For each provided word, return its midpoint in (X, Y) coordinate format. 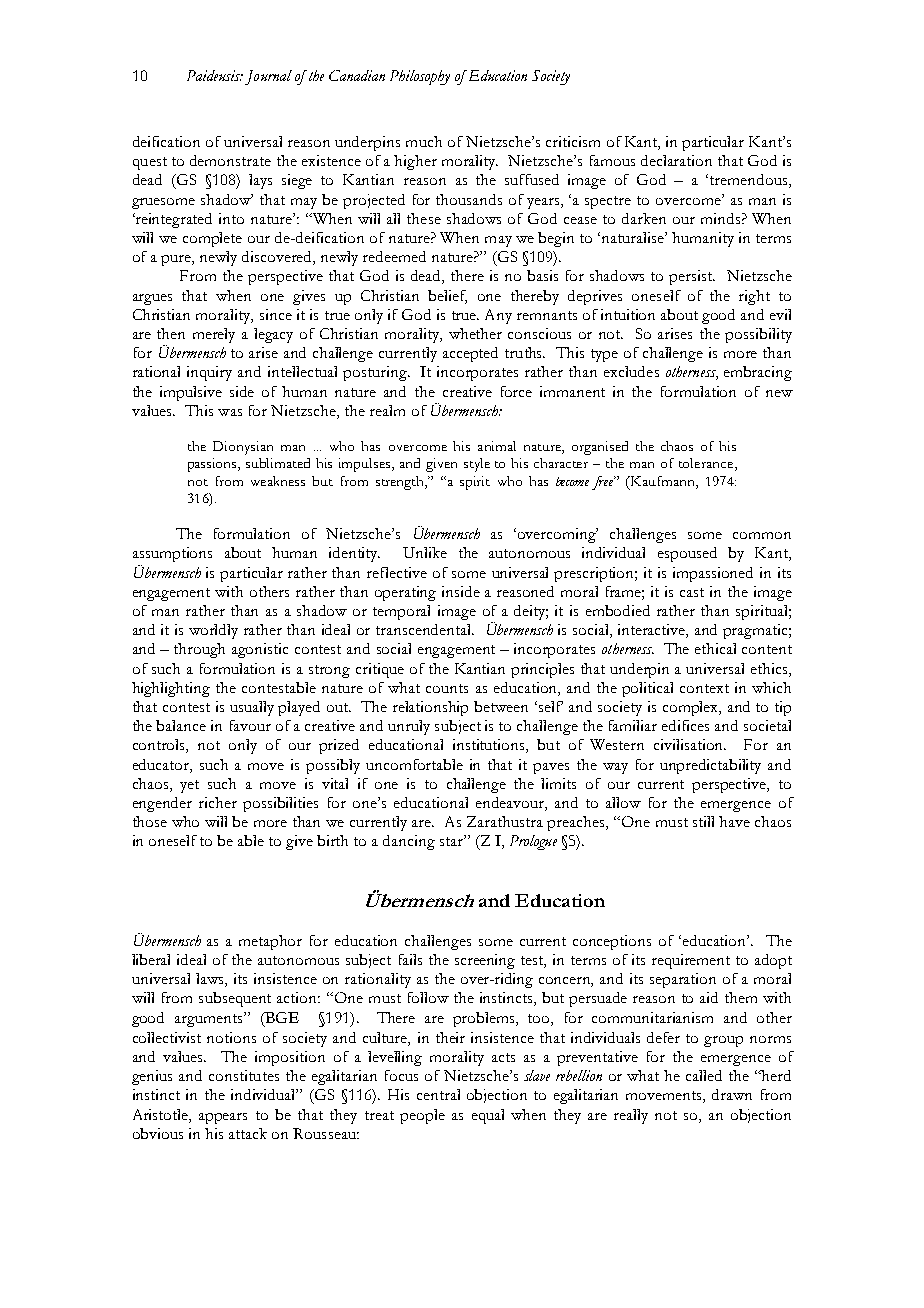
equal (488, 1116)
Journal (268, 77)
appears (223, 1118)
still (703, 821)
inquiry (209, 373)
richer (218, 802)
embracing (758, 373)
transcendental (425, 629)
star (452, 841)
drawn (732, 1094)
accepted (470, 354)
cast (692, 592)
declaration (676, 160)
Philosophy (420, 77)
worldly (213, 631)
